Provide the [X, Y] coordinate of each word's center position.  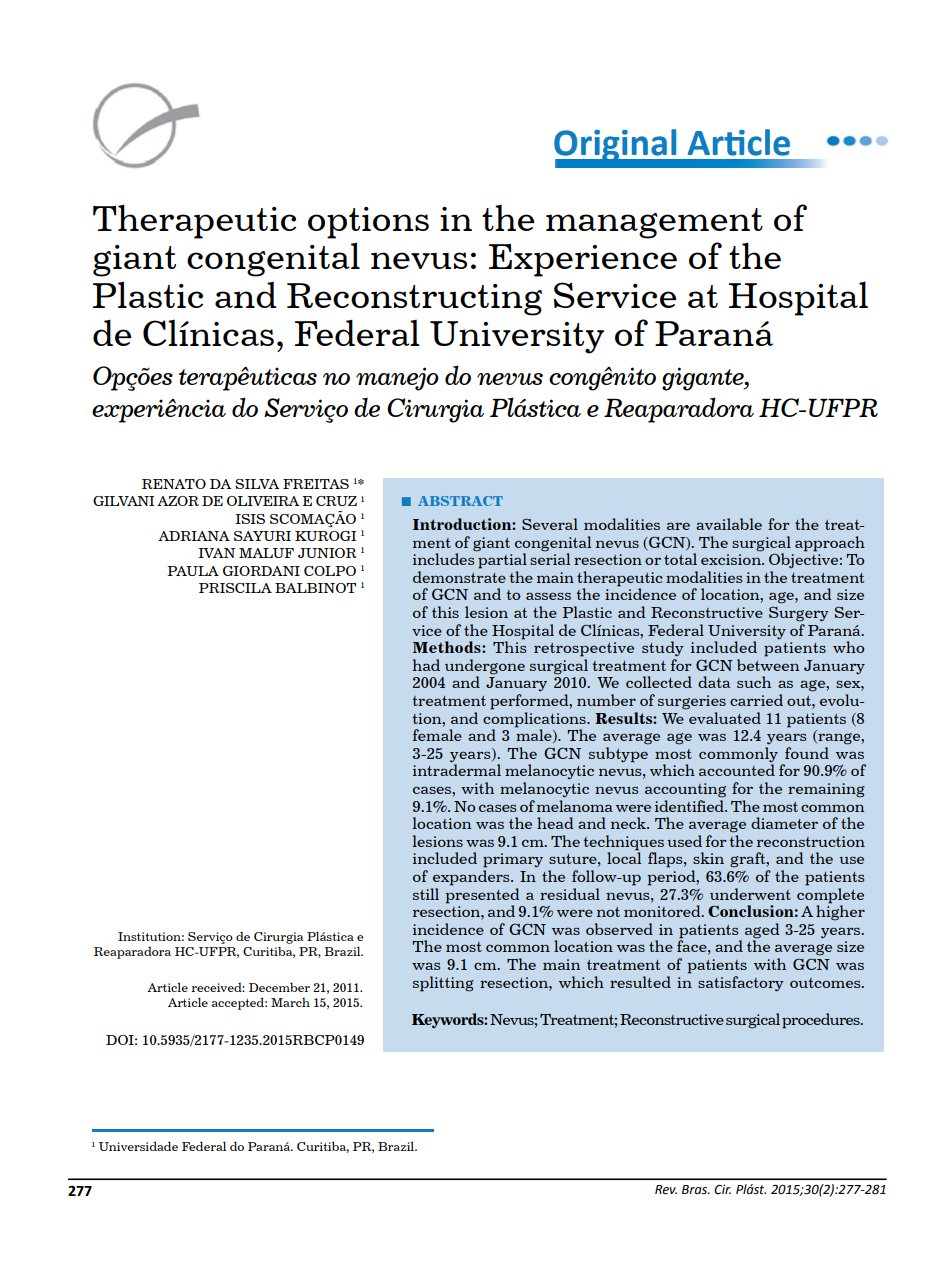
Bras [696, 1190]
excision [732, 559]
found [807, 753]
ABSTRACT [460, 501]
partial [501, 560]
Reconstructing [414, 299]
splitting [443, 984]
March [290, 1002]
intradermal [457, 769]
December [279, 987]
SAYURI [262, 536]
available [729, 524]
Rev [666, 1190]
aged [762, 931]
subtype [618, 755]
